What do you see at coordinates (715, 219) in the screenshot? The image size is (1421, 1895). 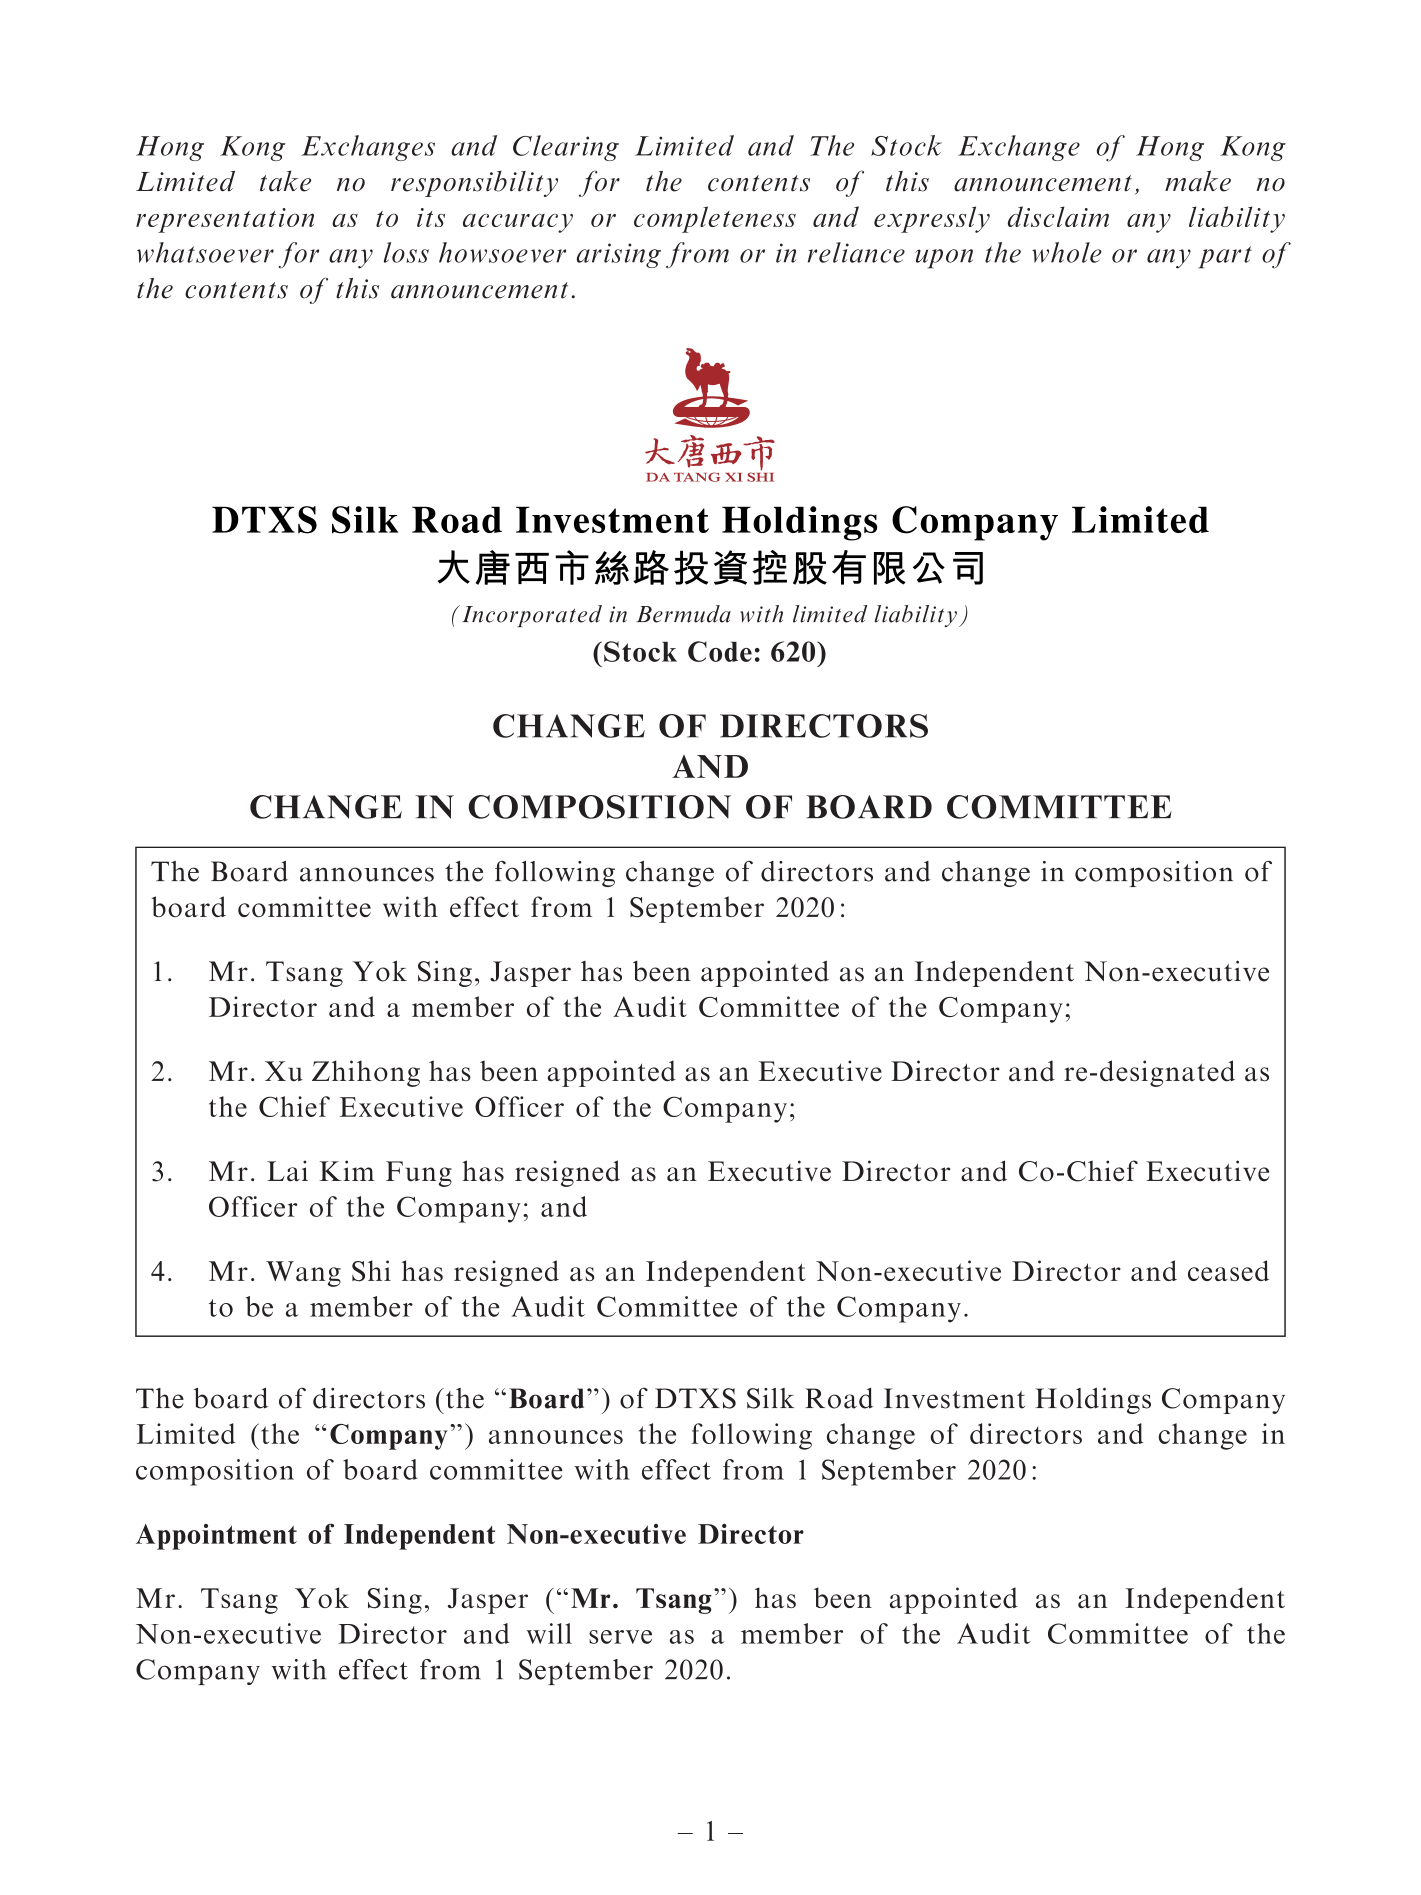 I see `completeness` at bounding box center [715, 219].
